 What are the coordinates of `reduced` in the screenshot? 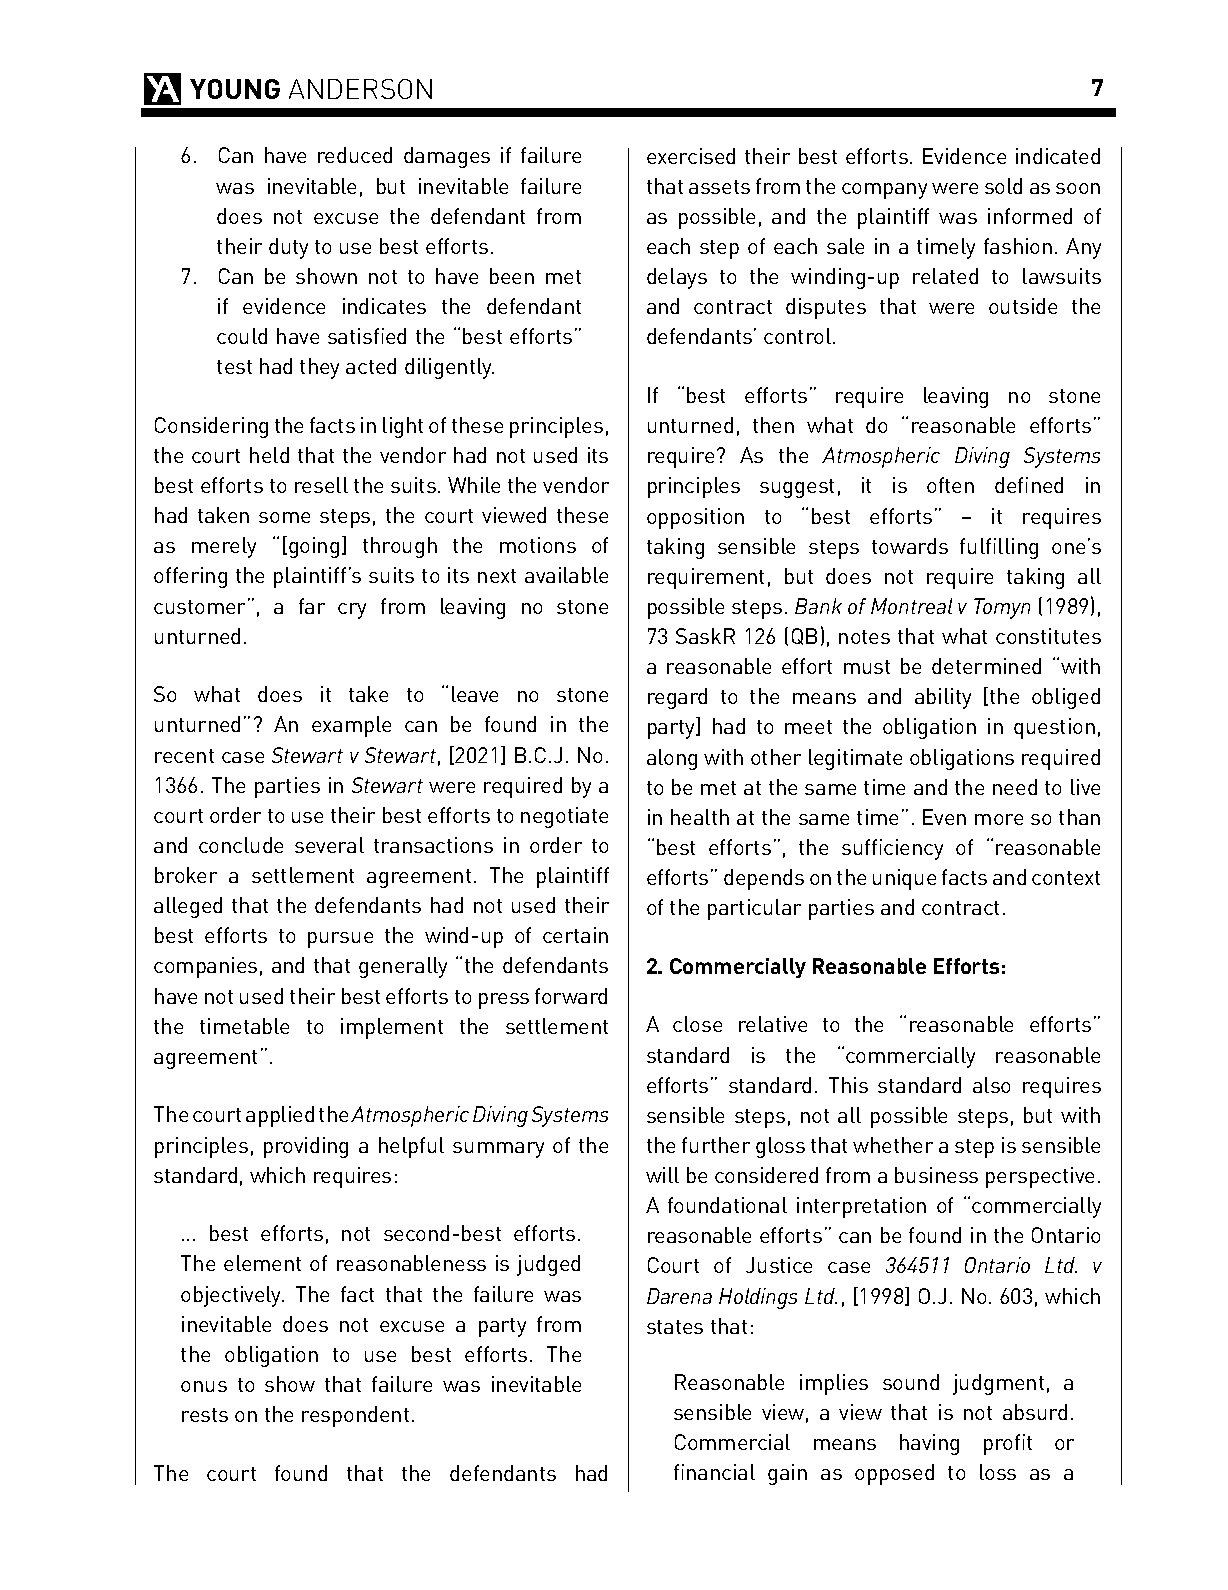 It's located at (355, 155).
